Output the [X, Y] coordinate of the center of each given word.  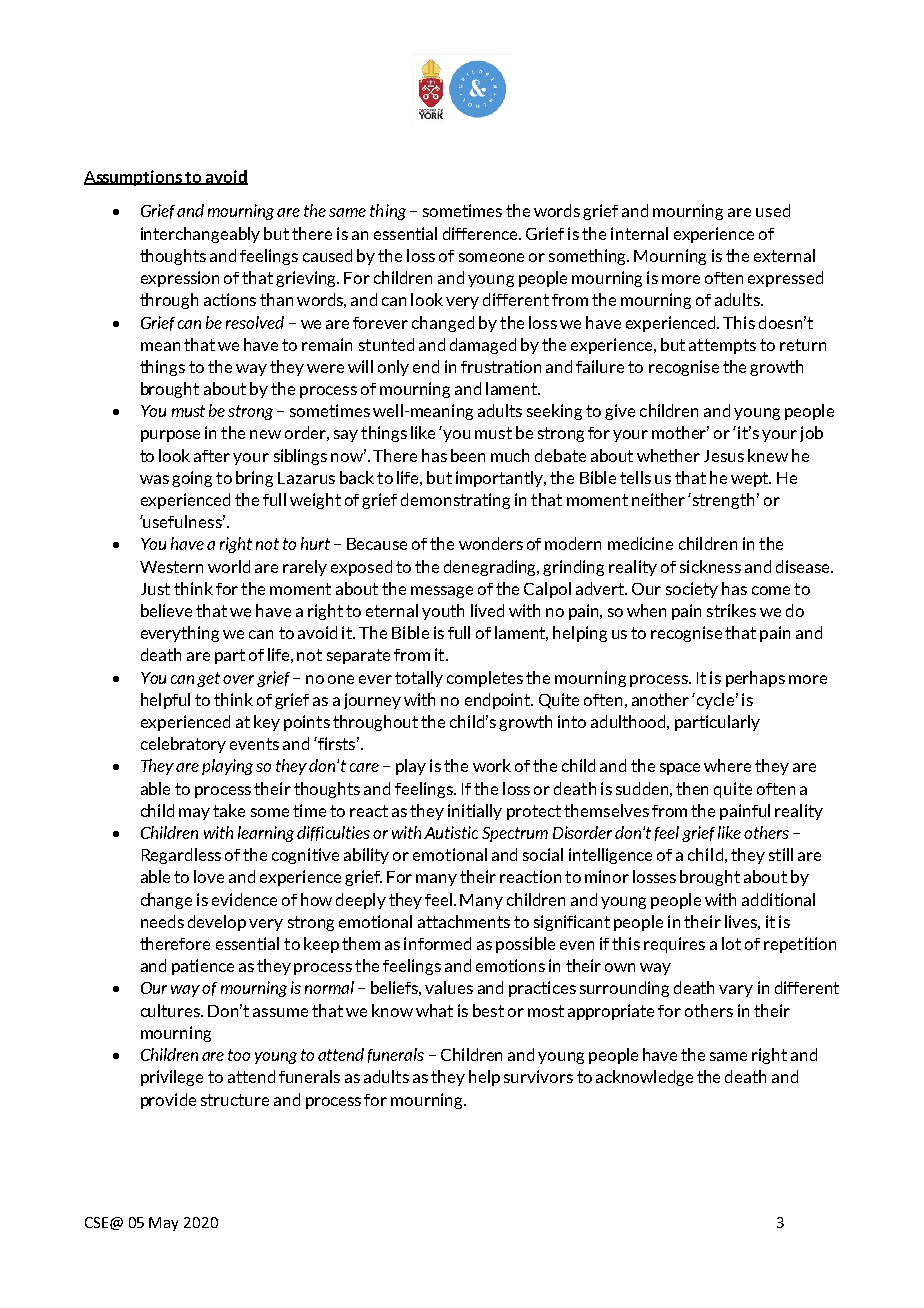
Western [171, 567]
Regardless [181, 856]
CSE [98, 1222]
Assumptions [134, 178]
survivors [538, 1076]
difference [481, 233]
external [784, 255]
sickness [710, 566]
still [781, 854]
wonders [491, 543]
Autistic [451, 832]
